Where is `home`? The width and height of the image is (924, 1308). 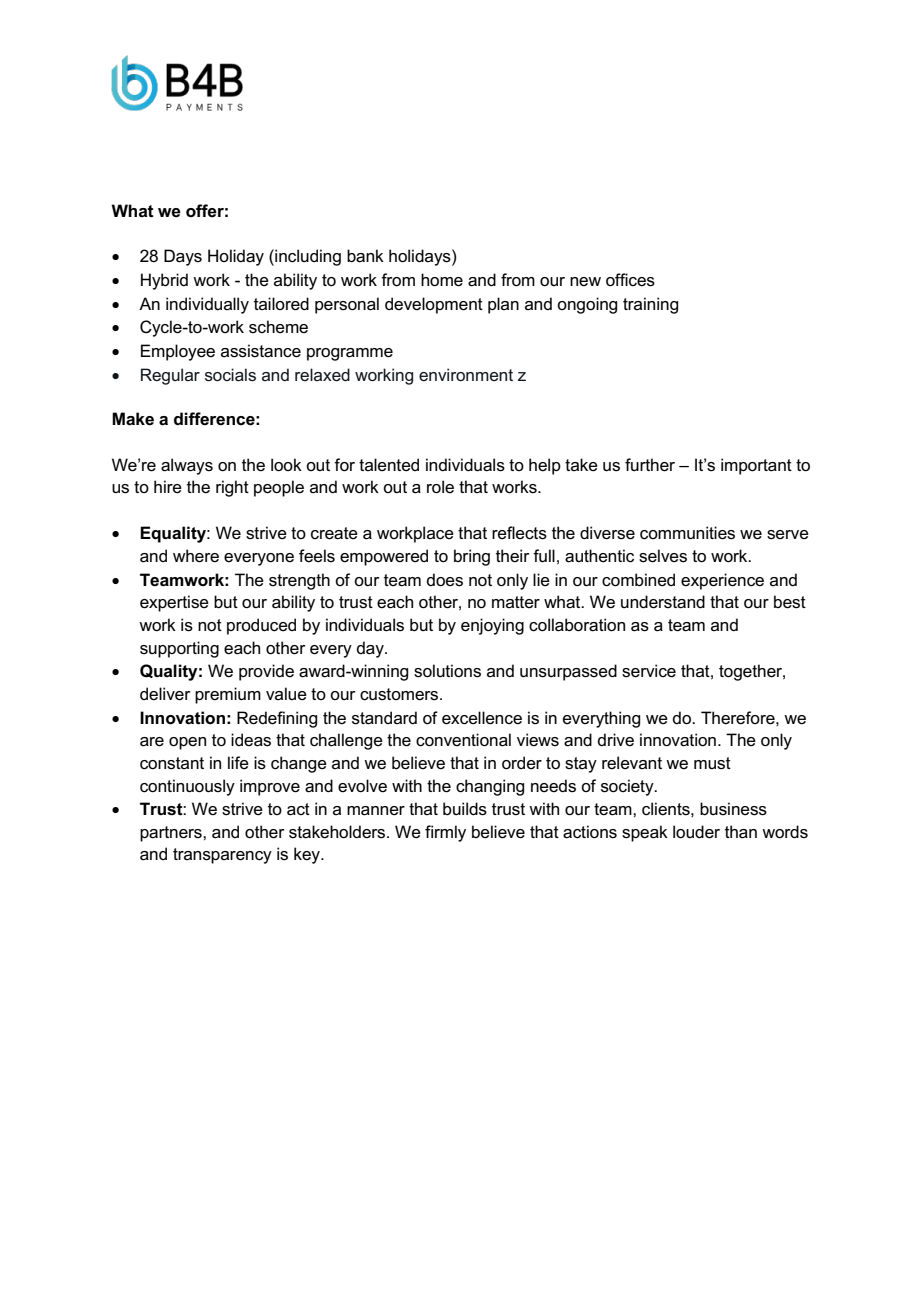 home is located at coordinates (442, 280).
